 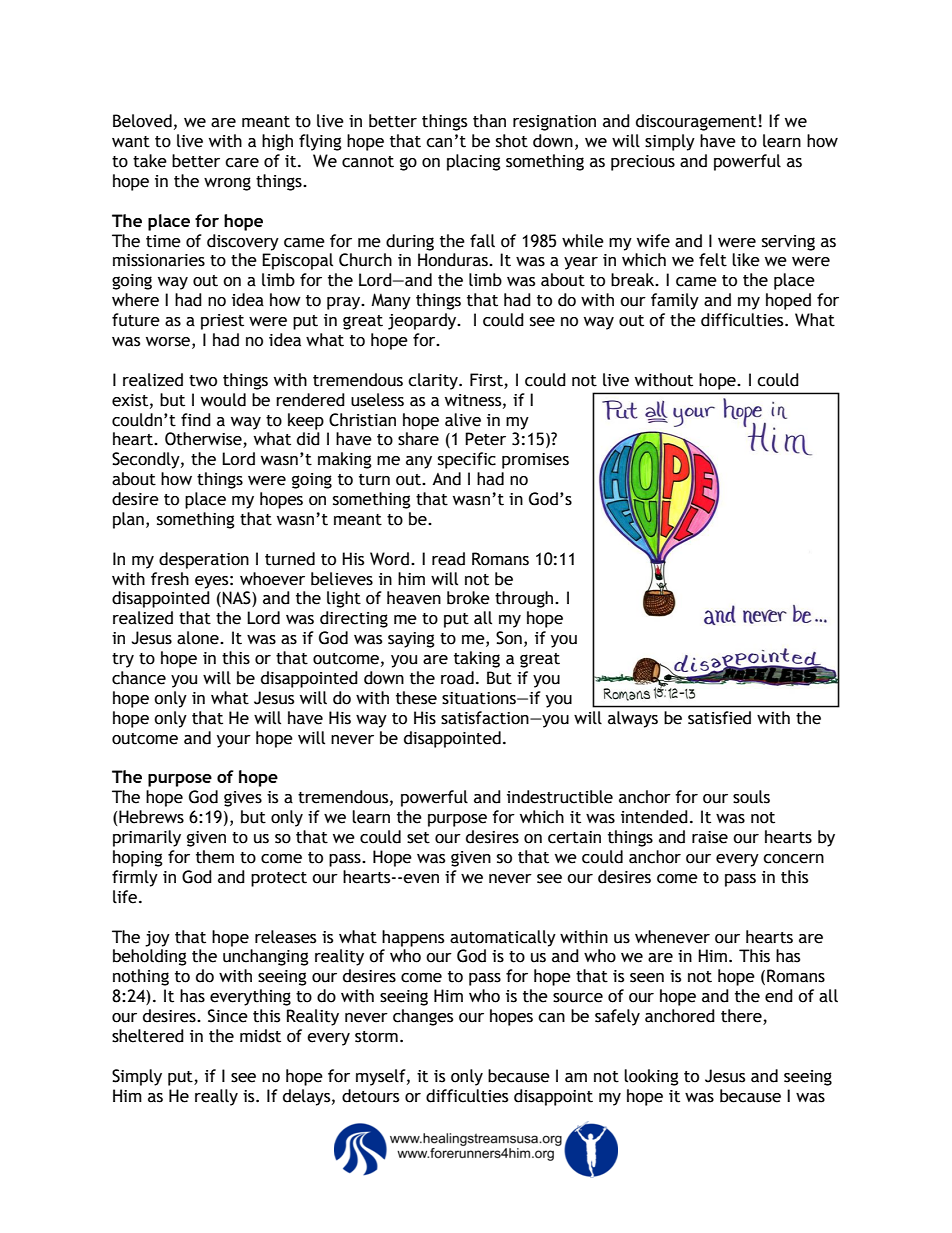 I want to click on changes, so click(x=423, y=1017).
